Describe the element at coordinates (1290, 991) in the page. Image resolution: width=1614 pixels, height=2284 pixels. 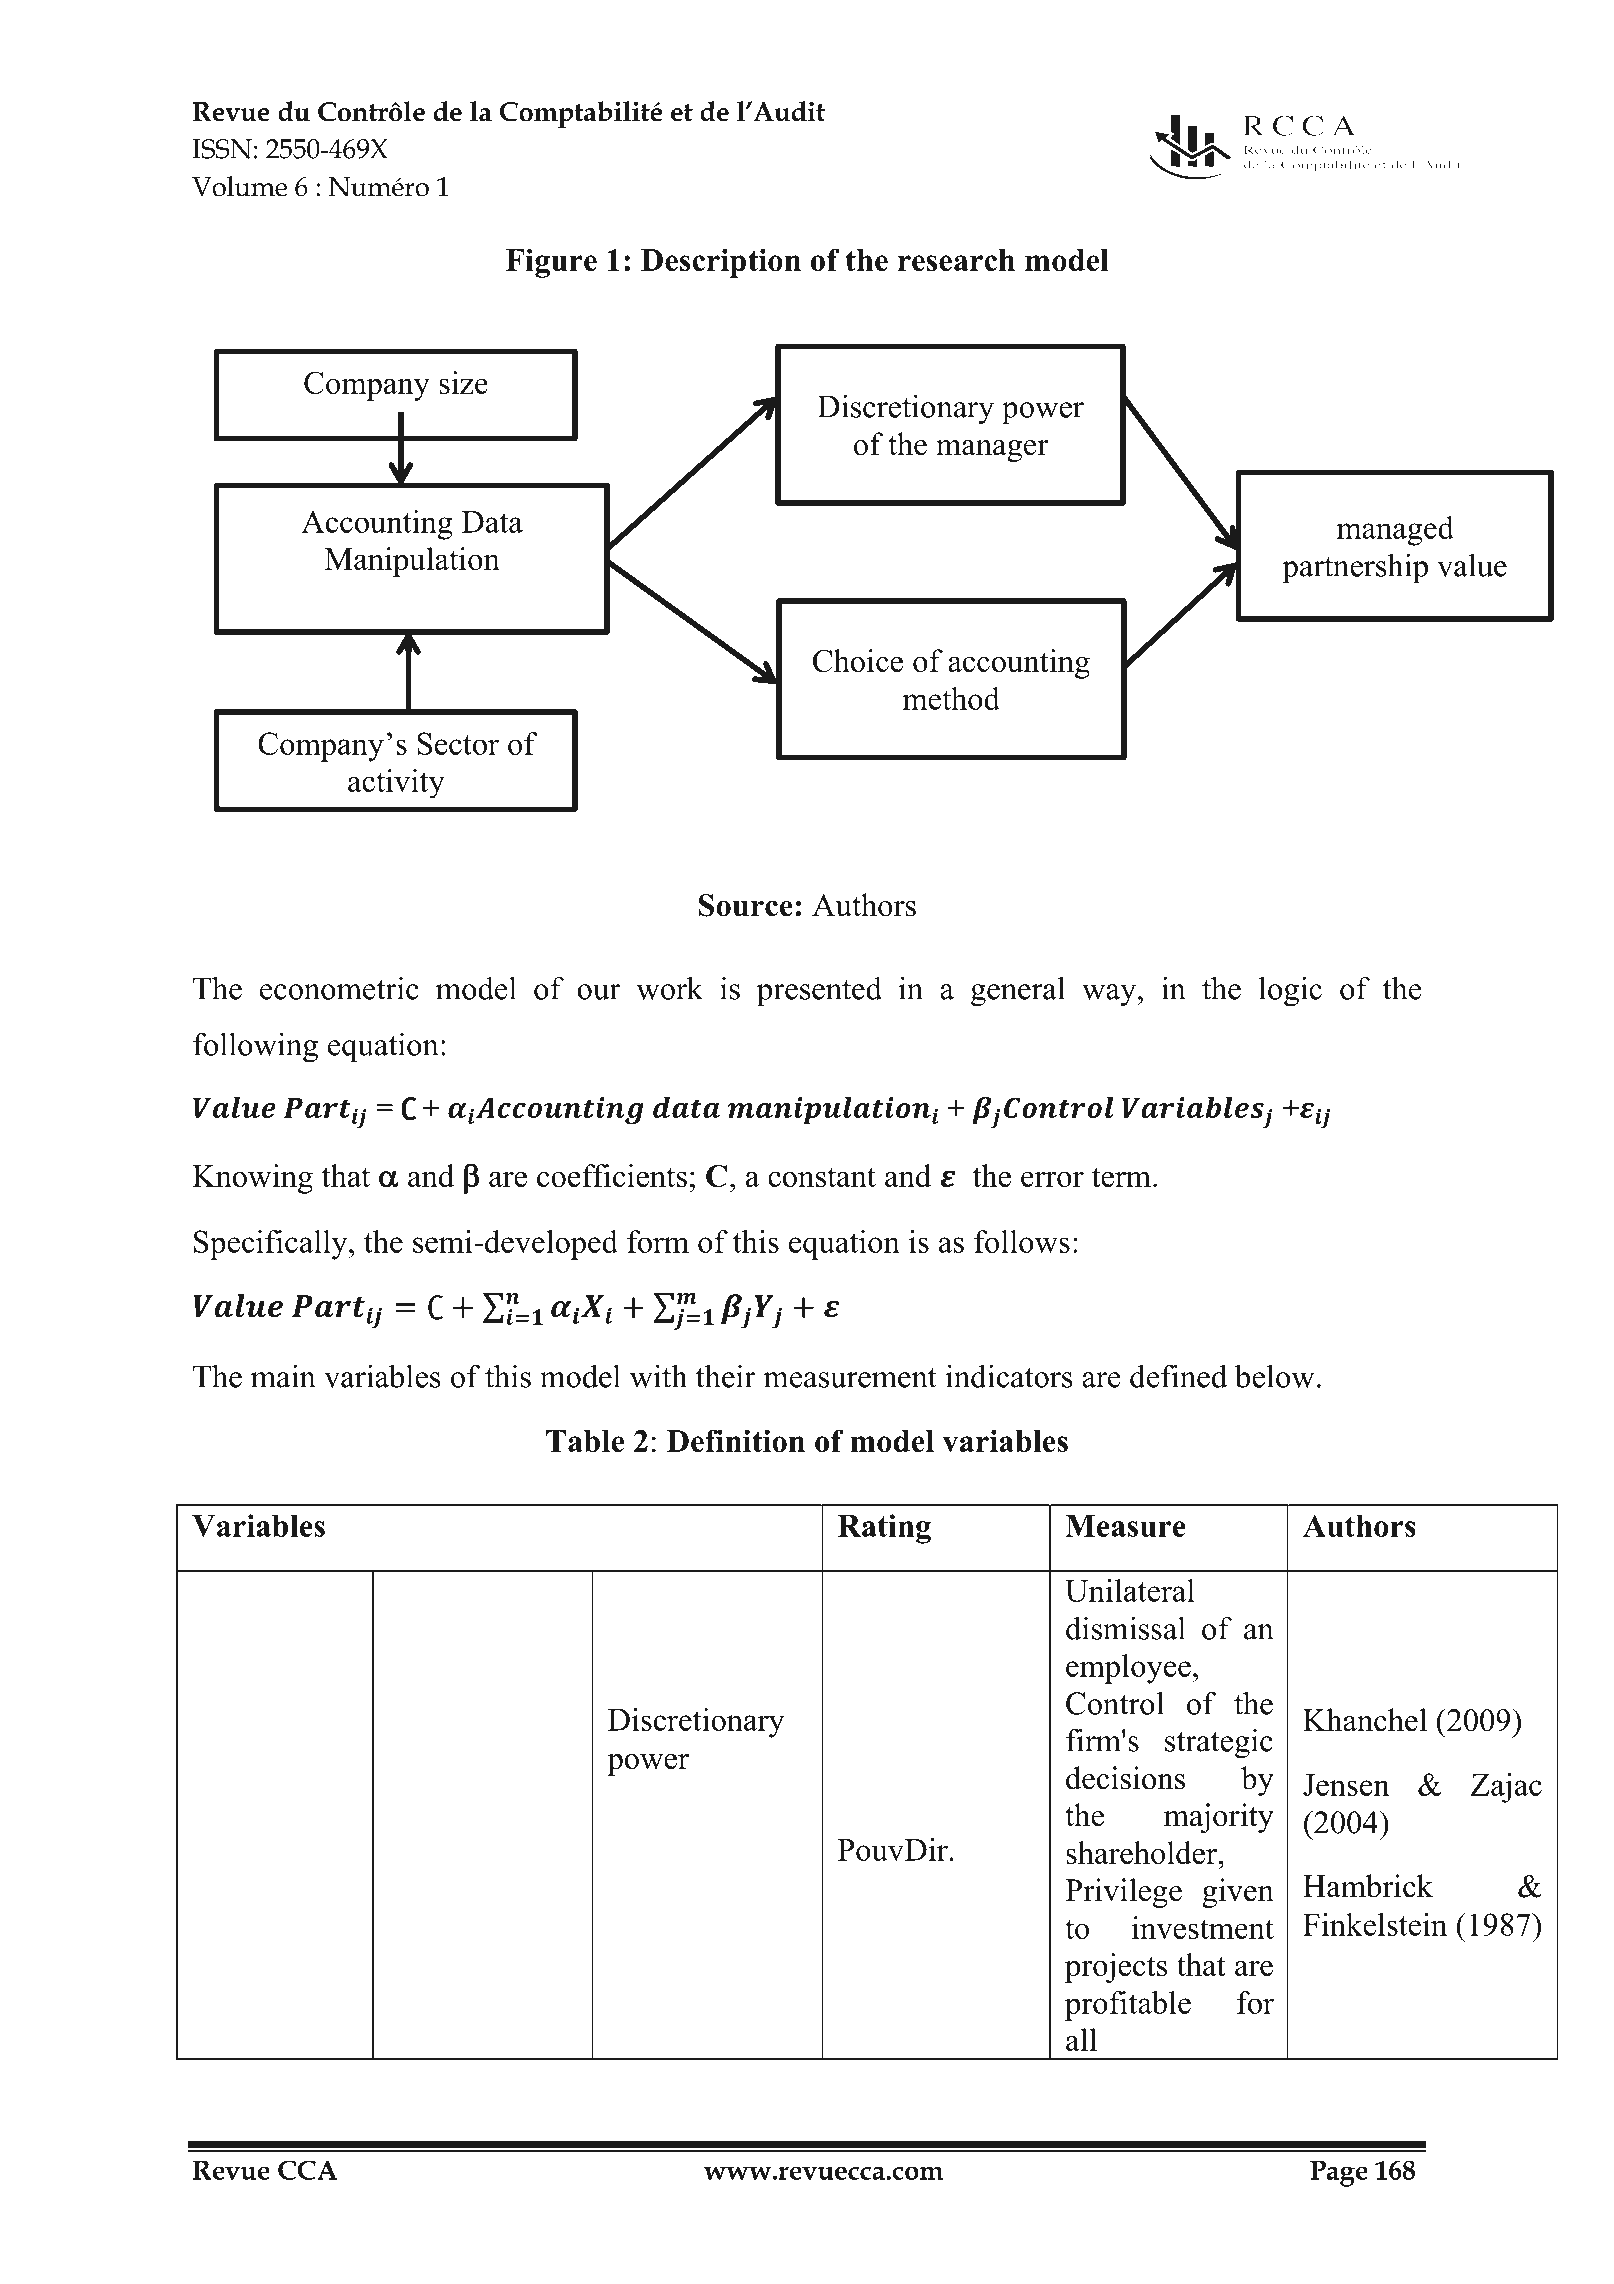
I see `logic` at that location.
